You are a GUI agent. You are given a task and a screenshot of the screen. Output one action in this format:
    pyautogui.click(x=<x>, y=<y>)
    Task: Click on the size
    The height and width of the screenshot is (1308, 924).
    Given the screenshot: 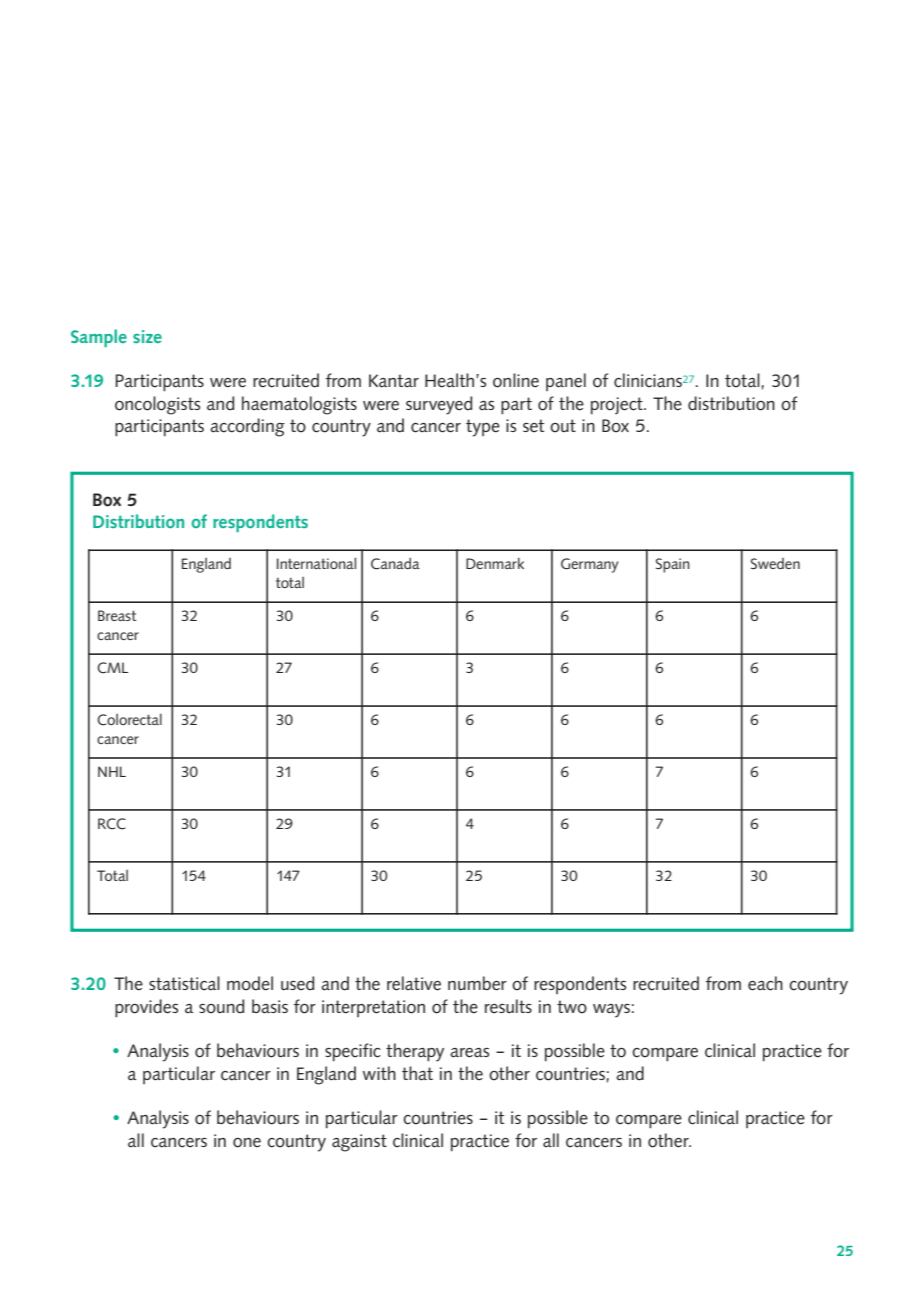 What is the action you would take?
    pyautogui.click(x=147, y=336)
